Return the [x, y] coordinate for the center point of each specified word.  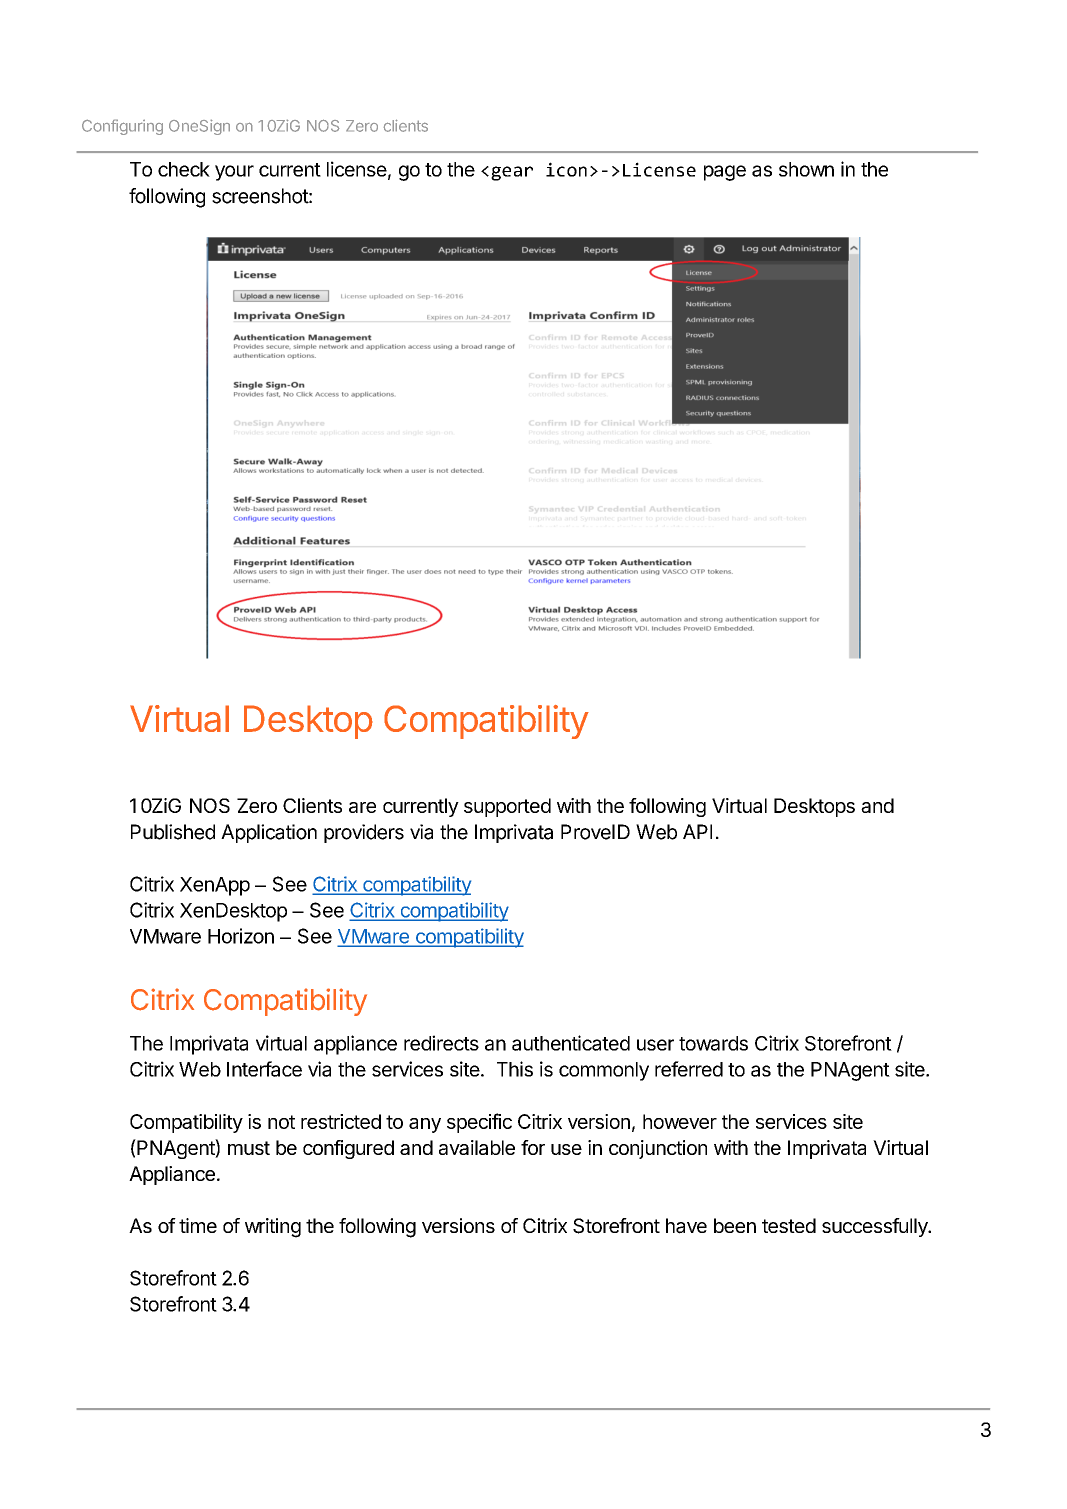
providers [364, 833]
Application [269, 833]
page [725, 173]
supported [507, 807]
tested [789, 1225]
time [198, 1225]
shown [806, 169]
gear [512, 173]
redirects [441, 1043]
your [234, 173]
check [184, 169]
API [697, 831]
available [477, 1147]
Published [173, 832]
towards [713, 1043]
